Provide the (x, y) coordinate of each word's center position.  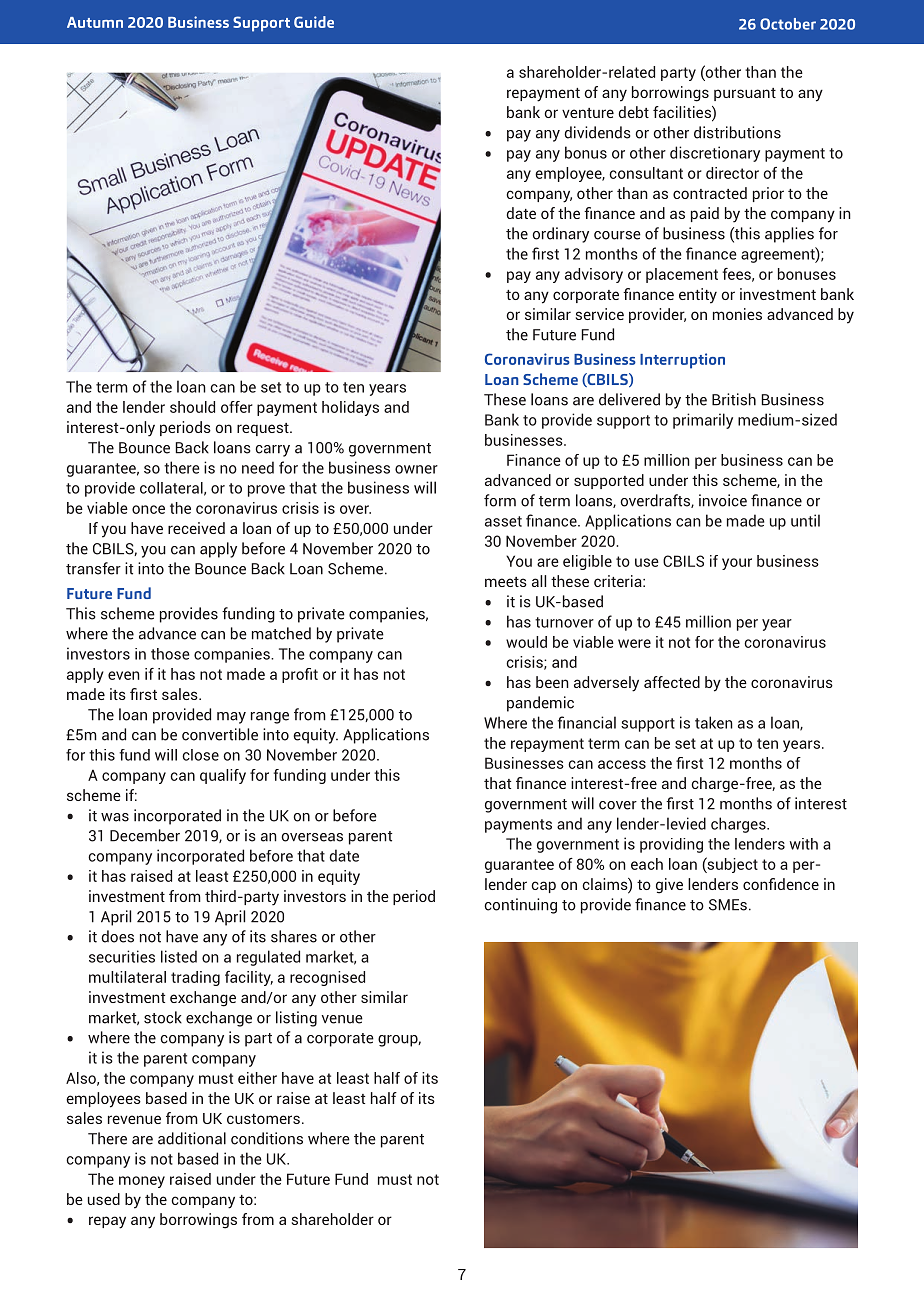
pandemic (540, 704)
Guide (314, 22)
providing (671, 845)
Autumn (95, 22)
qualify (223, 776)
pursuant (745, 94)
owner (416, 469)
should (192, 407)
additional (192, 1138)
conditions (267, 1138)
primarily (703, 421)
